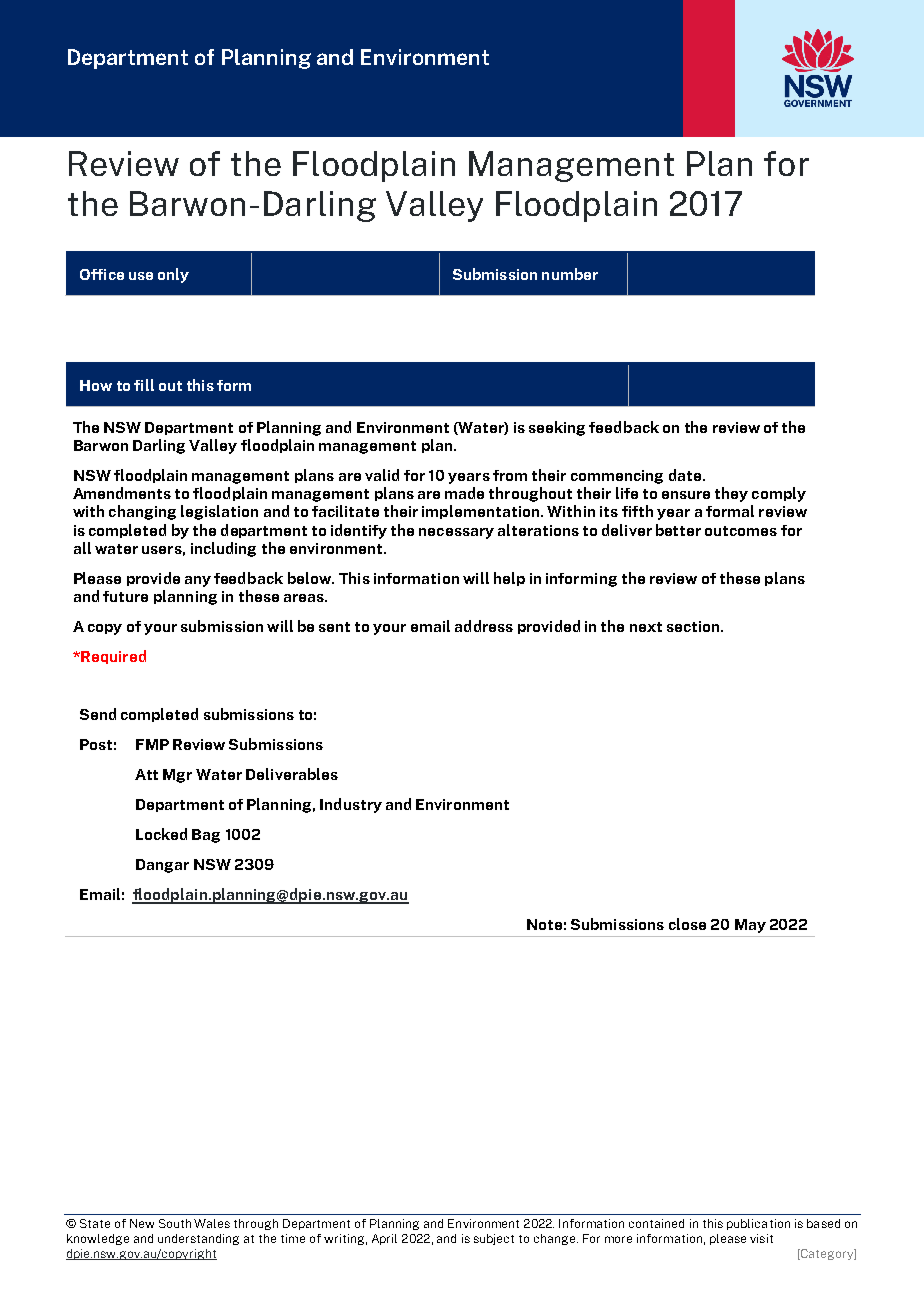  Describe the element at coordinates (694, 626) in the image. I see `section` at that location.
